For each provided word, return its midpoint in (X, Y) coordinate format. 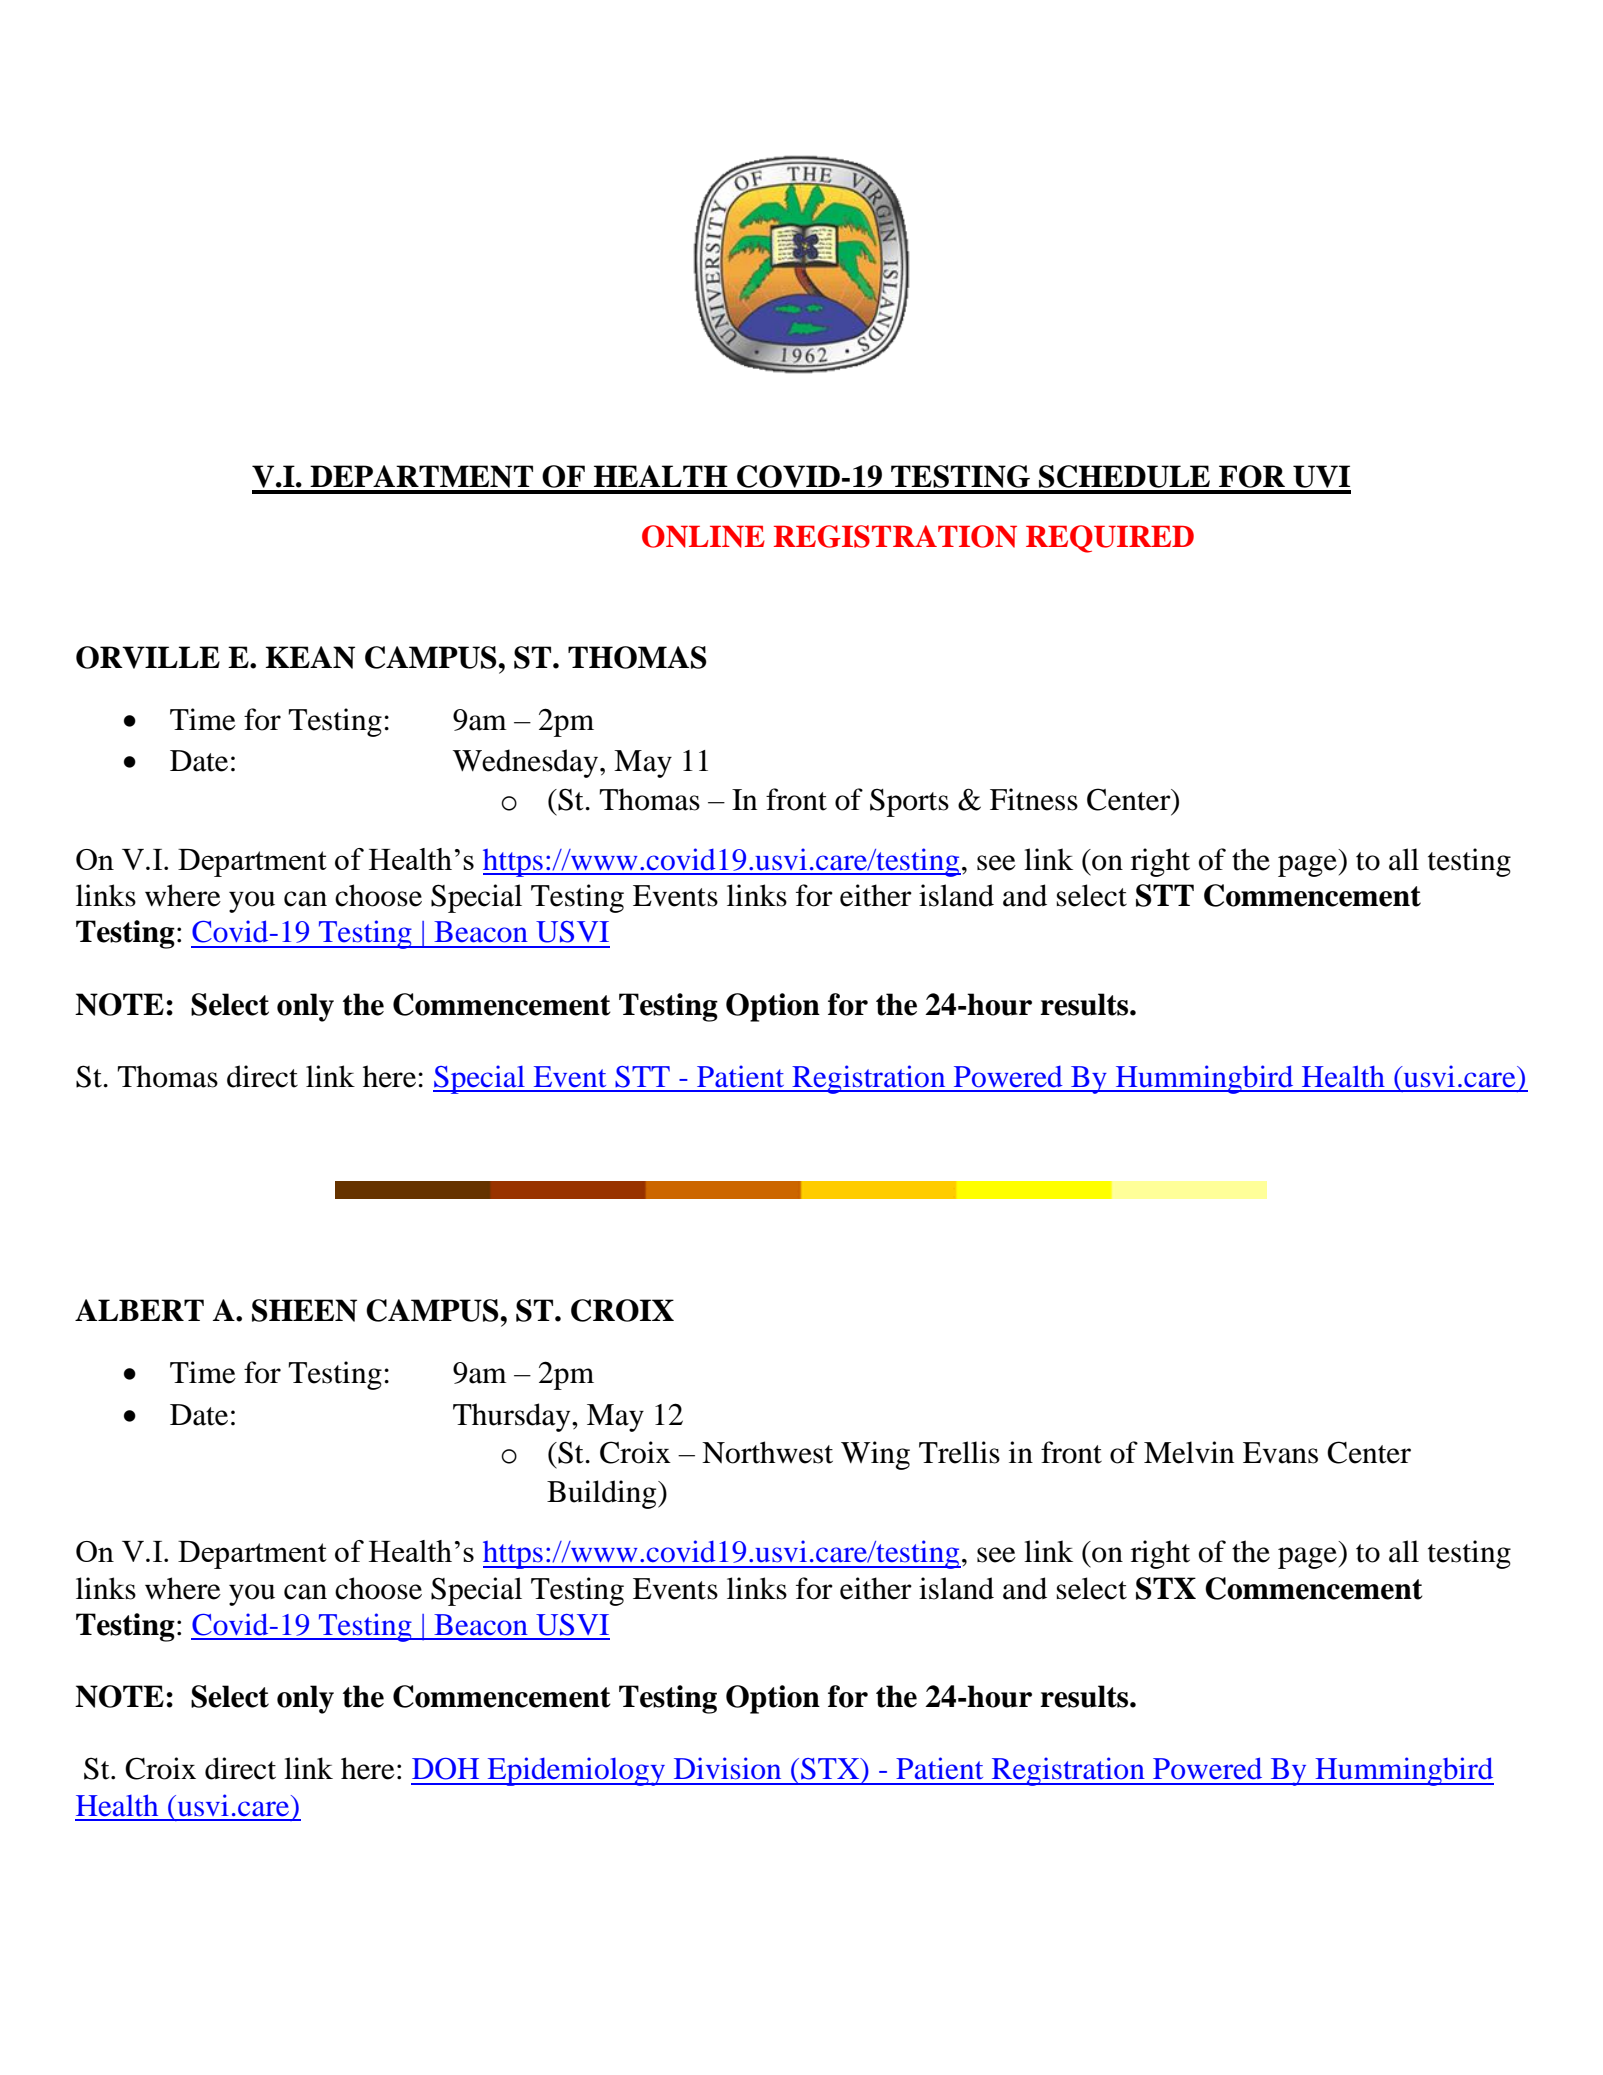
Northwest (767, 1452)
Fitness (1034, 799)
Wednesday (527, 763)
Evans (1280, 1453)
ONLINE (703, 536)
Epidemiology (576, 1771)
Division (727, 1768)
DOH (445, 1769)
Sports (909, 802)
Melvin (1189, 1452)
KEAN (310, 657)
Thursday (513, 1417)
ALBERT (139, 1310)
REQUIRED (1110, 539)
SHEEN (304, 1310)
